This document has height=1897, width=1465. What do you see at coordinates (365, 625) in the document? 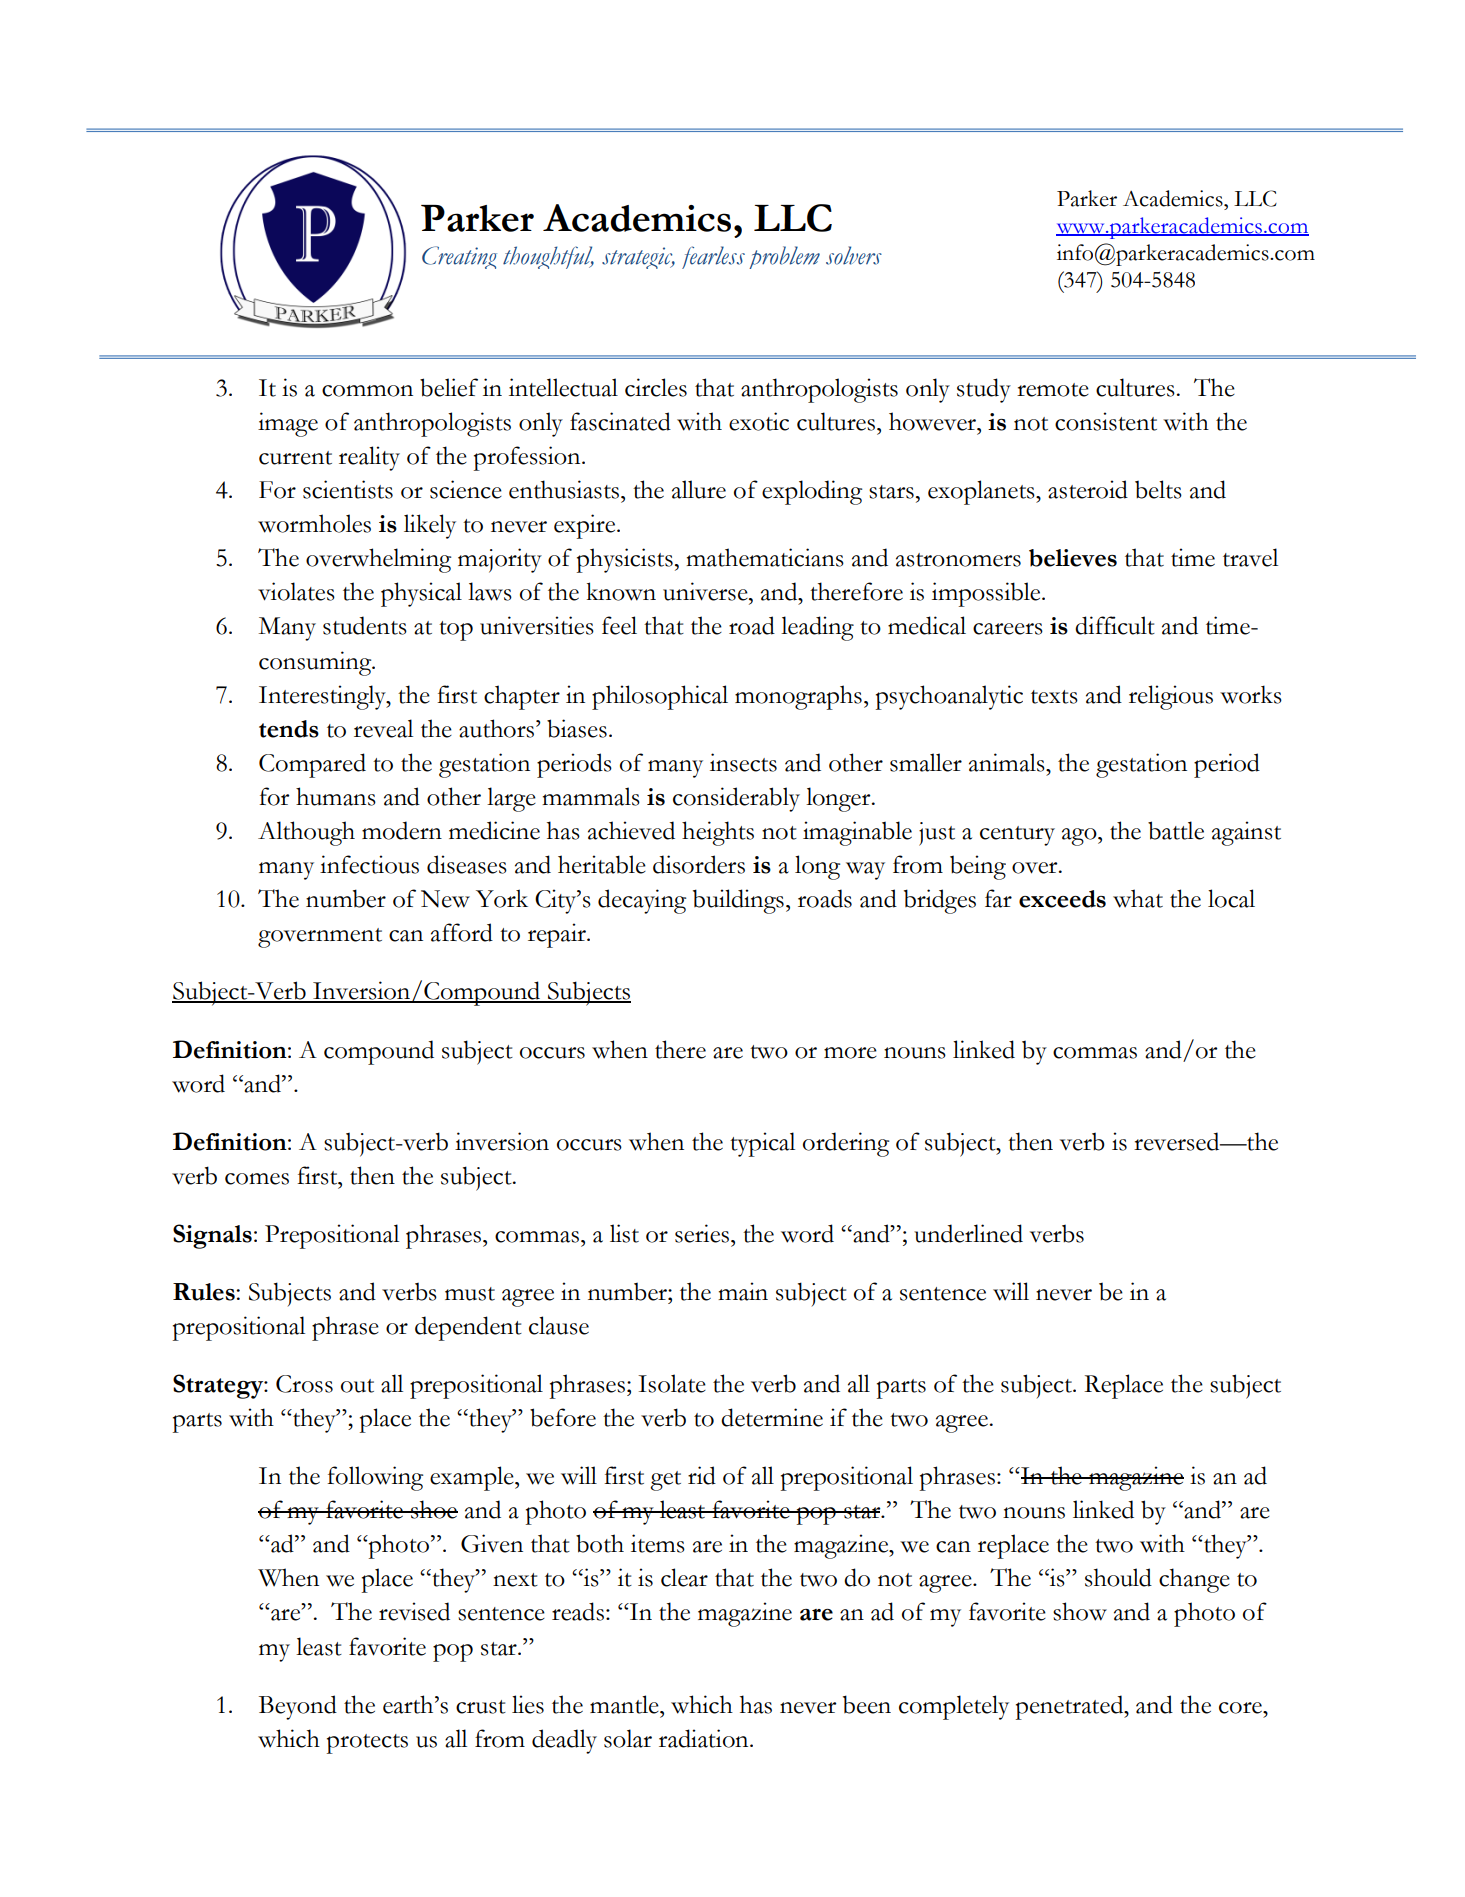
I see `students` at bounding box center [365, 625].
